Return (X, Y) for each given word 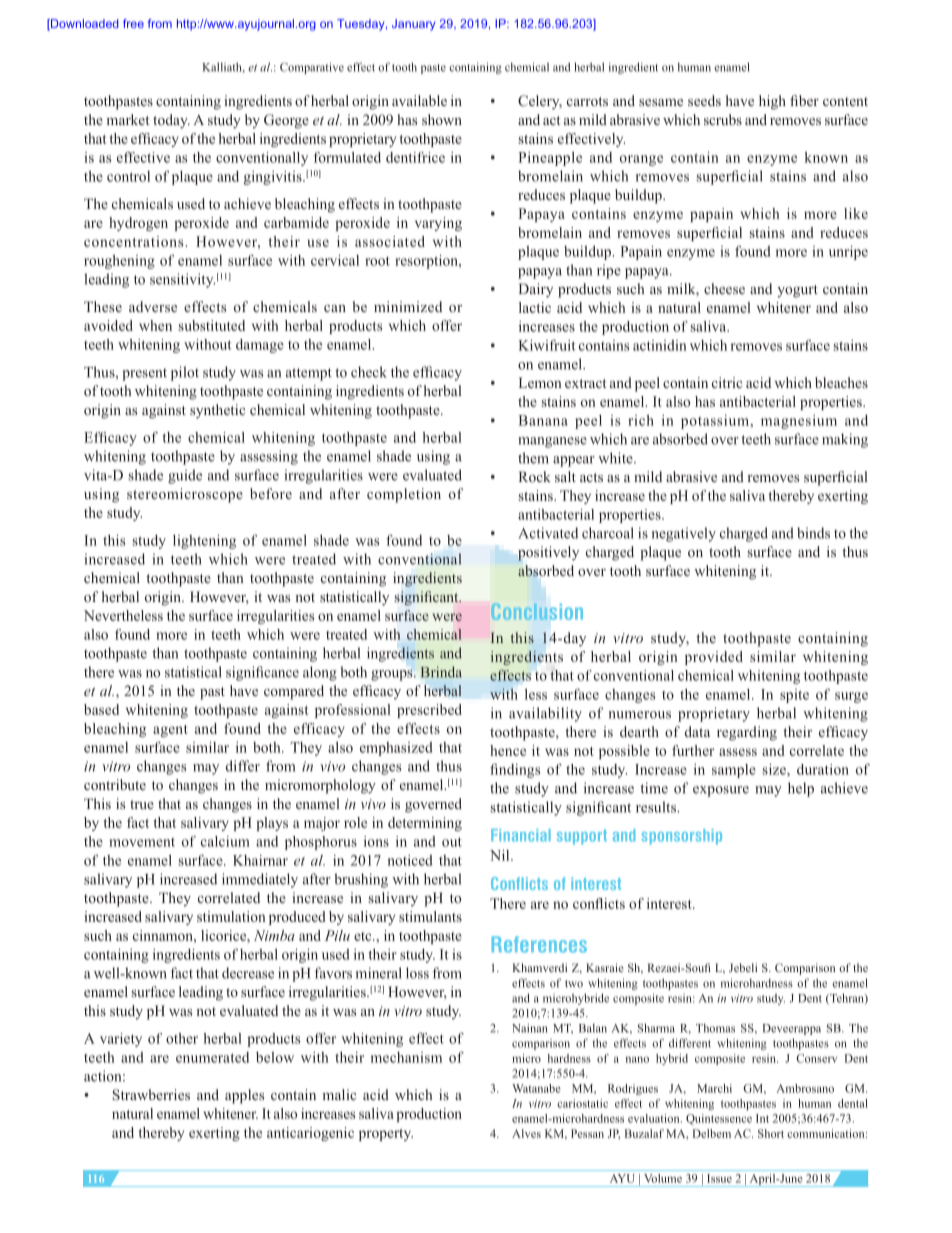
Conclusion (537, 611)
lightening (204, 542)
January (413, 25)
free (133, 23)
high (772, 102)
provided (714, 658)
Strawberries (151, 1094)
